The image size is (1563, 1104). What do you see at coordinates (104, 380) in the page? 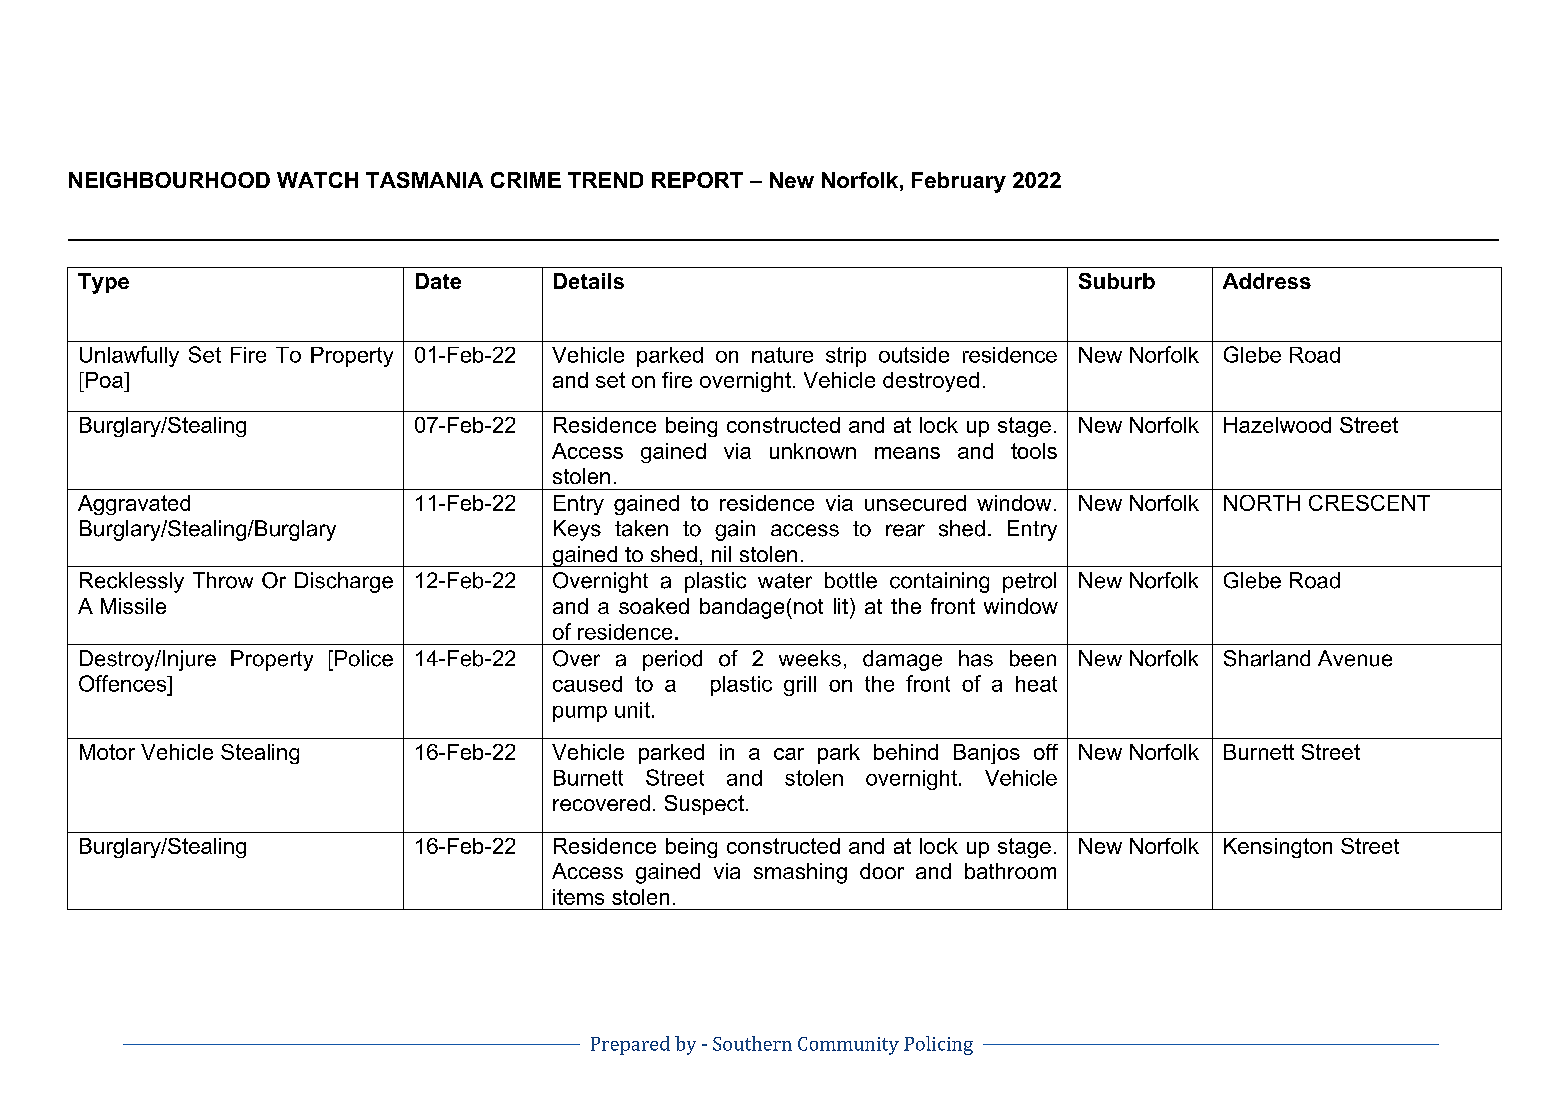
I see `Poa` at bounding box center [104, 380].
